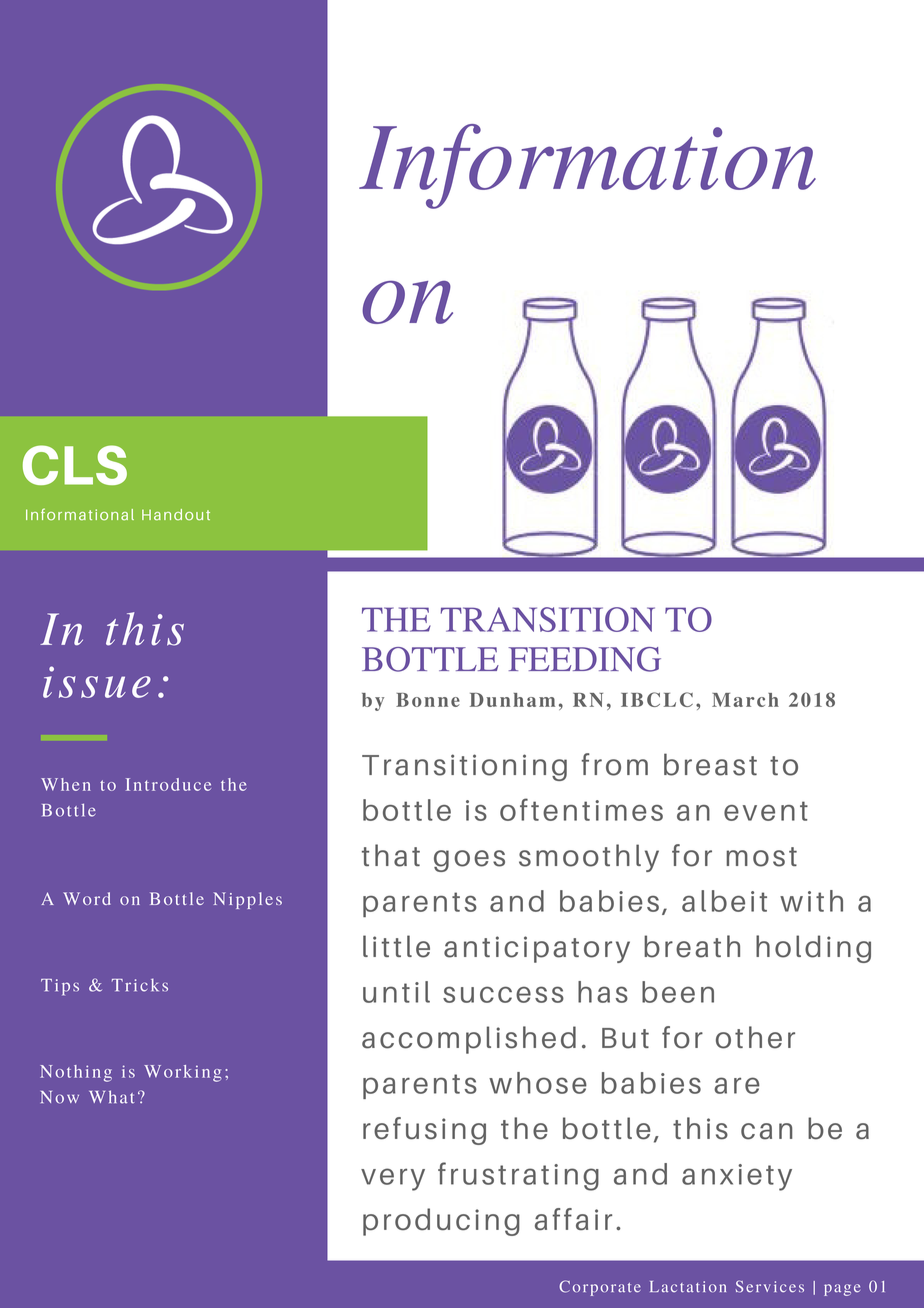 The height and width of the document is (1308, 924). What do you see at coordinates (469, 861) in the document?
I see `goes` at bounding box center [469, 861].
